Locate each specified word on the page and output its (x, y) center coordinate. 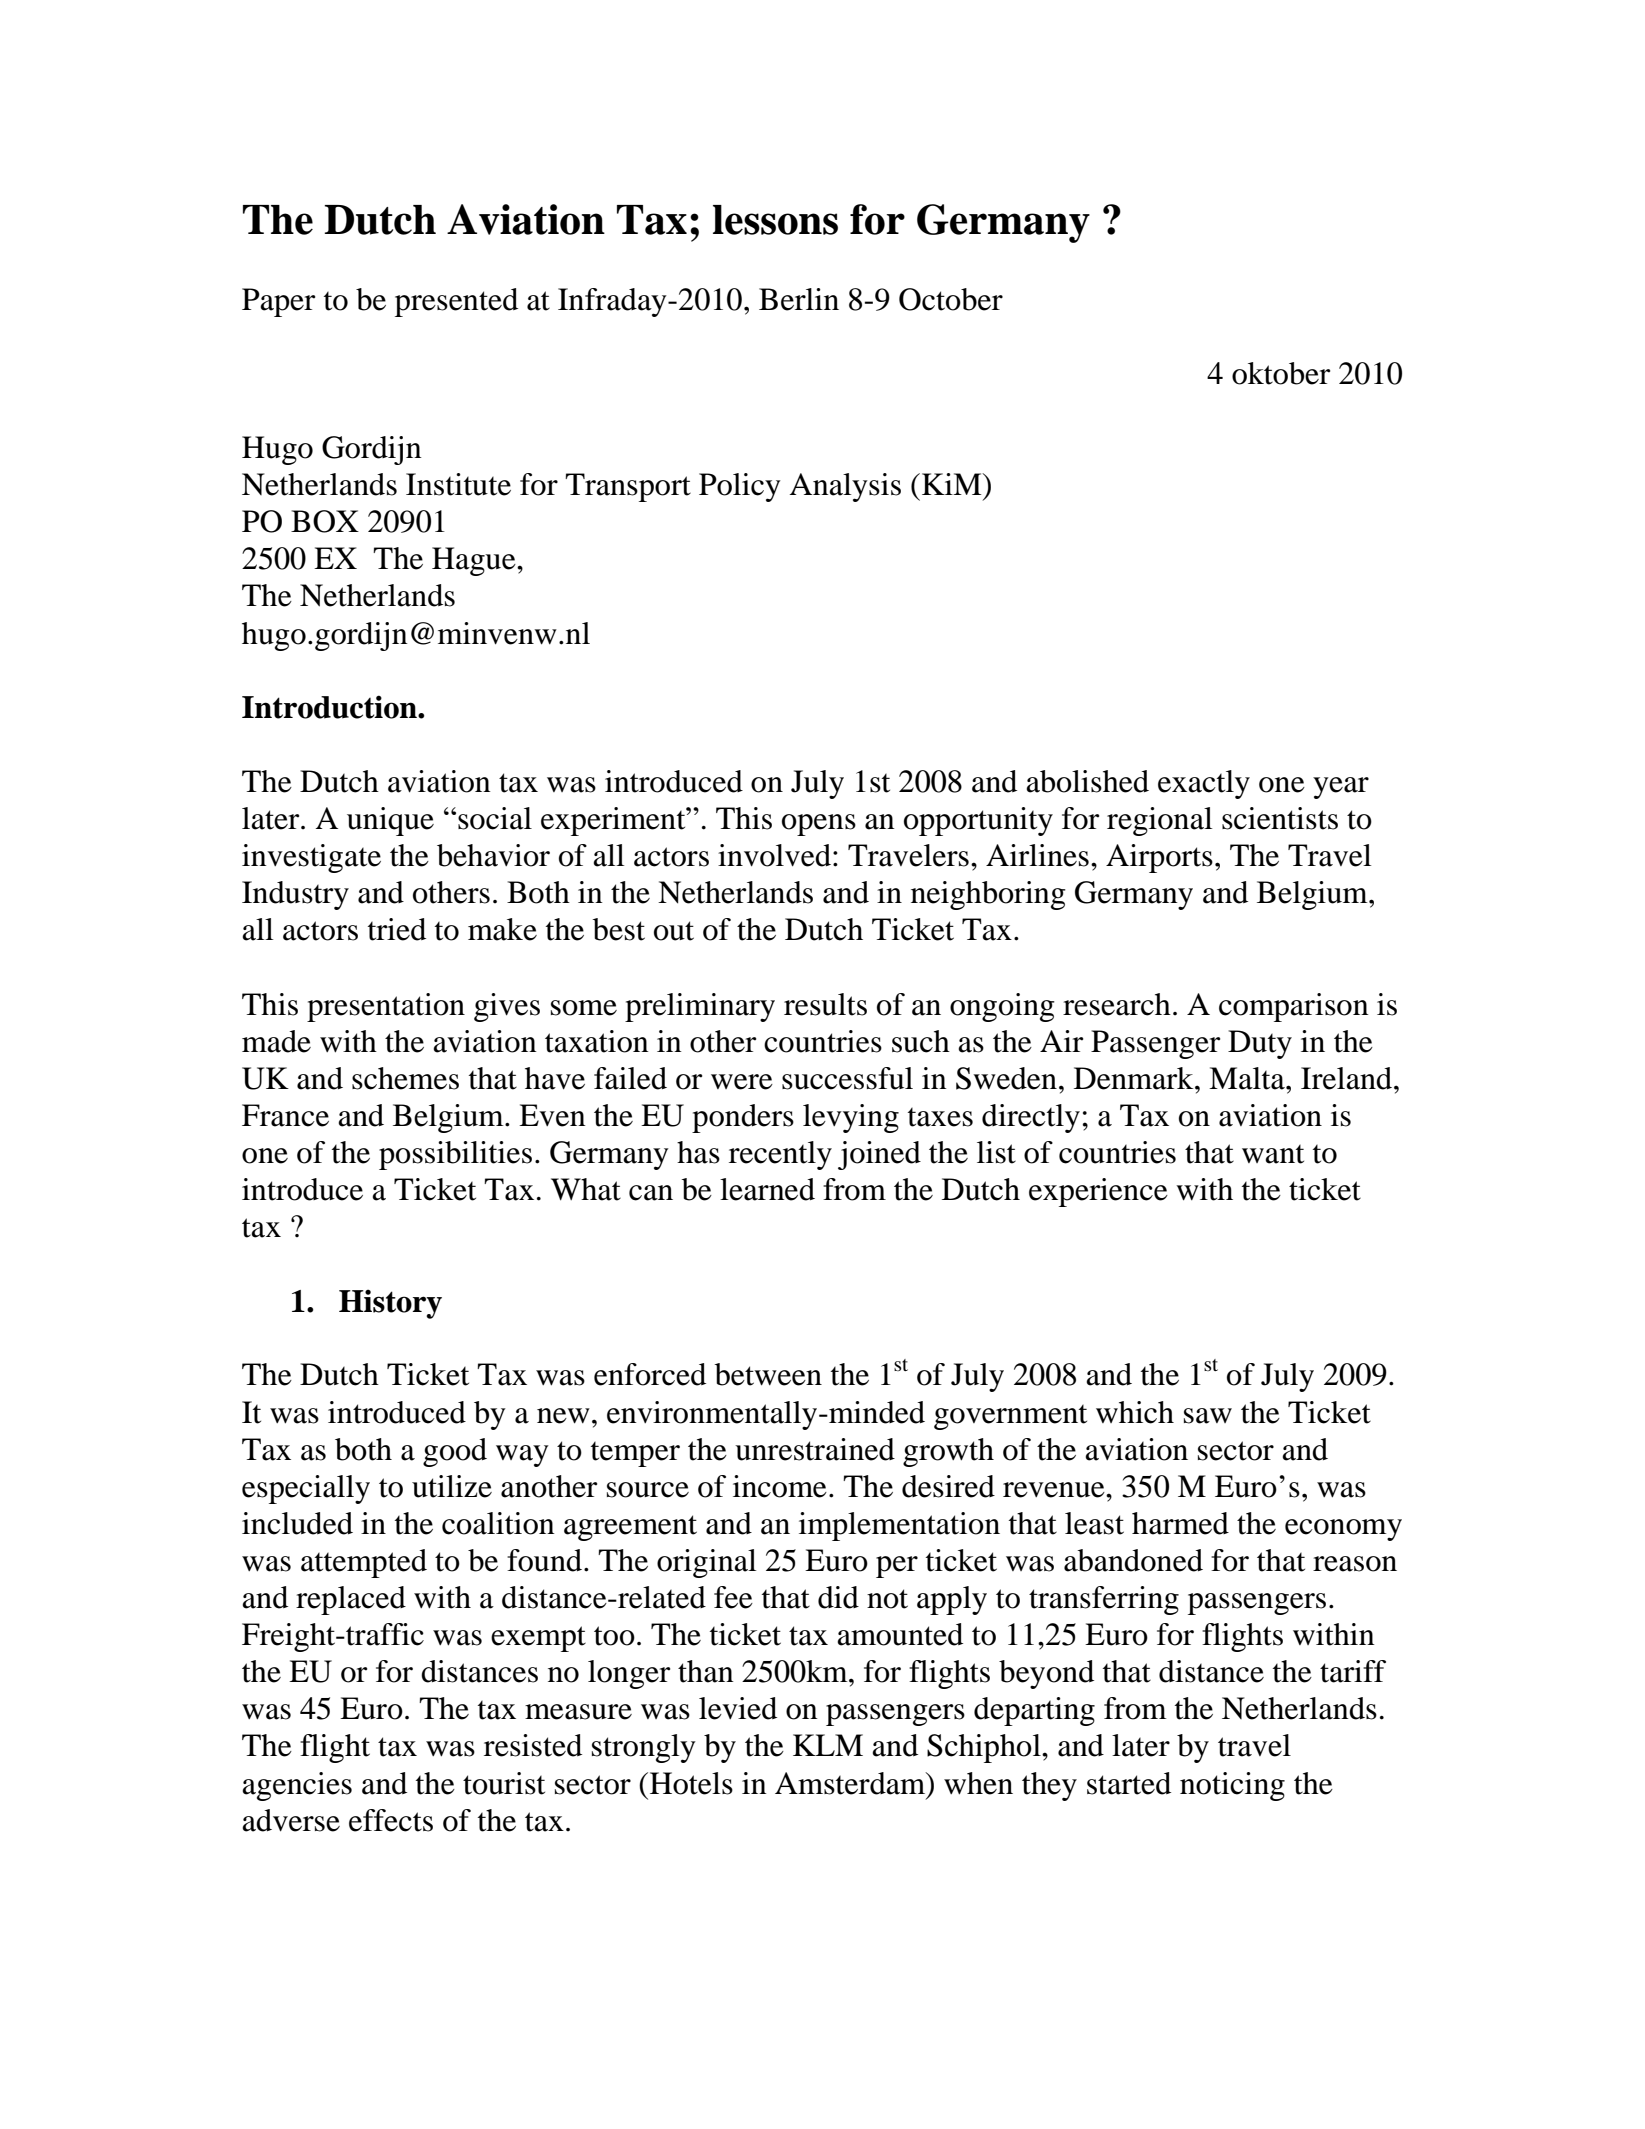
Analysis (845, 487)
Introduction (330, 707)
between (768, 1374)
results (825, 1004)
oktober (1281, 373)
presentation (386, 1007)
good (455, 1452)
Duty (1260, 1044)
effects (391, 1820)
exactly (1204, 784)
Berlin (799, 299)
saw (1208, 1416)
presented (456, 302)
